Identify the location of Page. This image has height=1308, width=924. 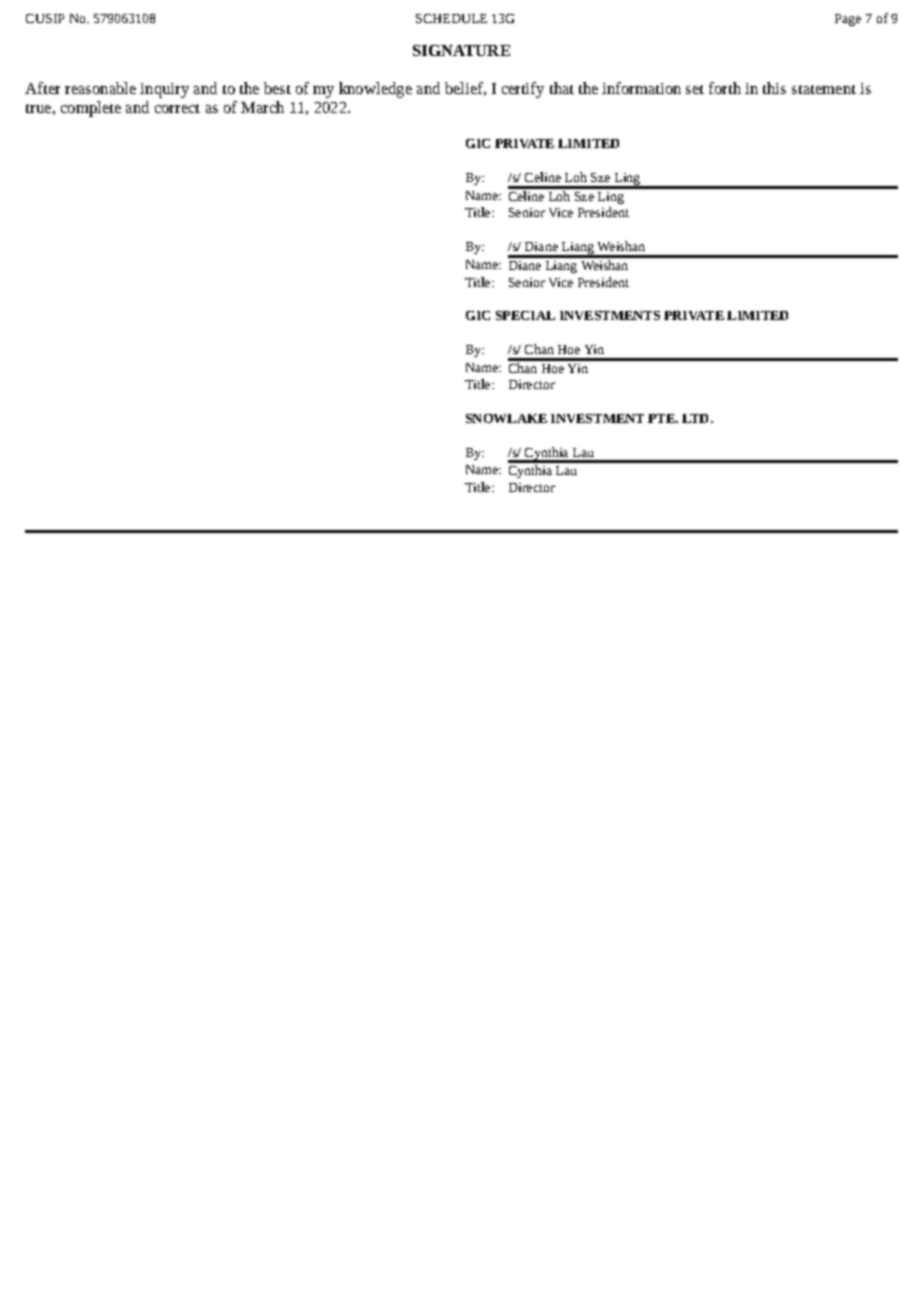
(848, 20).
